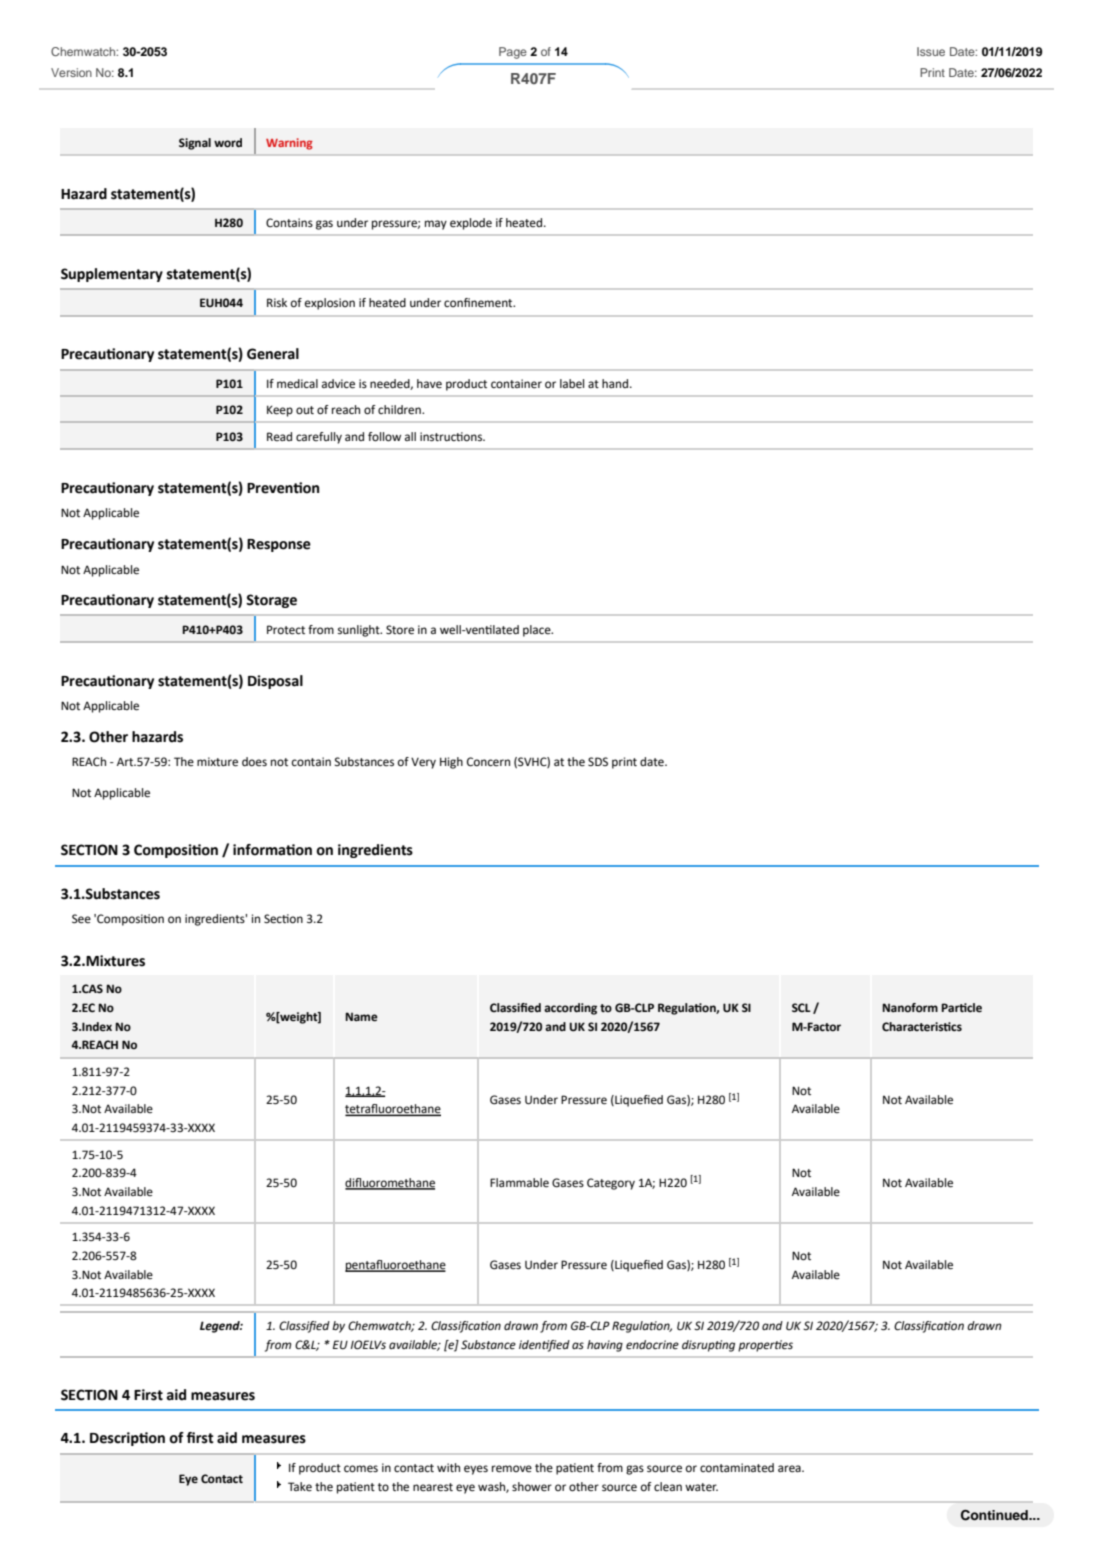 Image resolution: width=1095 pixels, height=1549 pixels. What do you see at coordinates (127, 1439) in the screenshot?
I see `Description` at bounding box center [127, 1439].
